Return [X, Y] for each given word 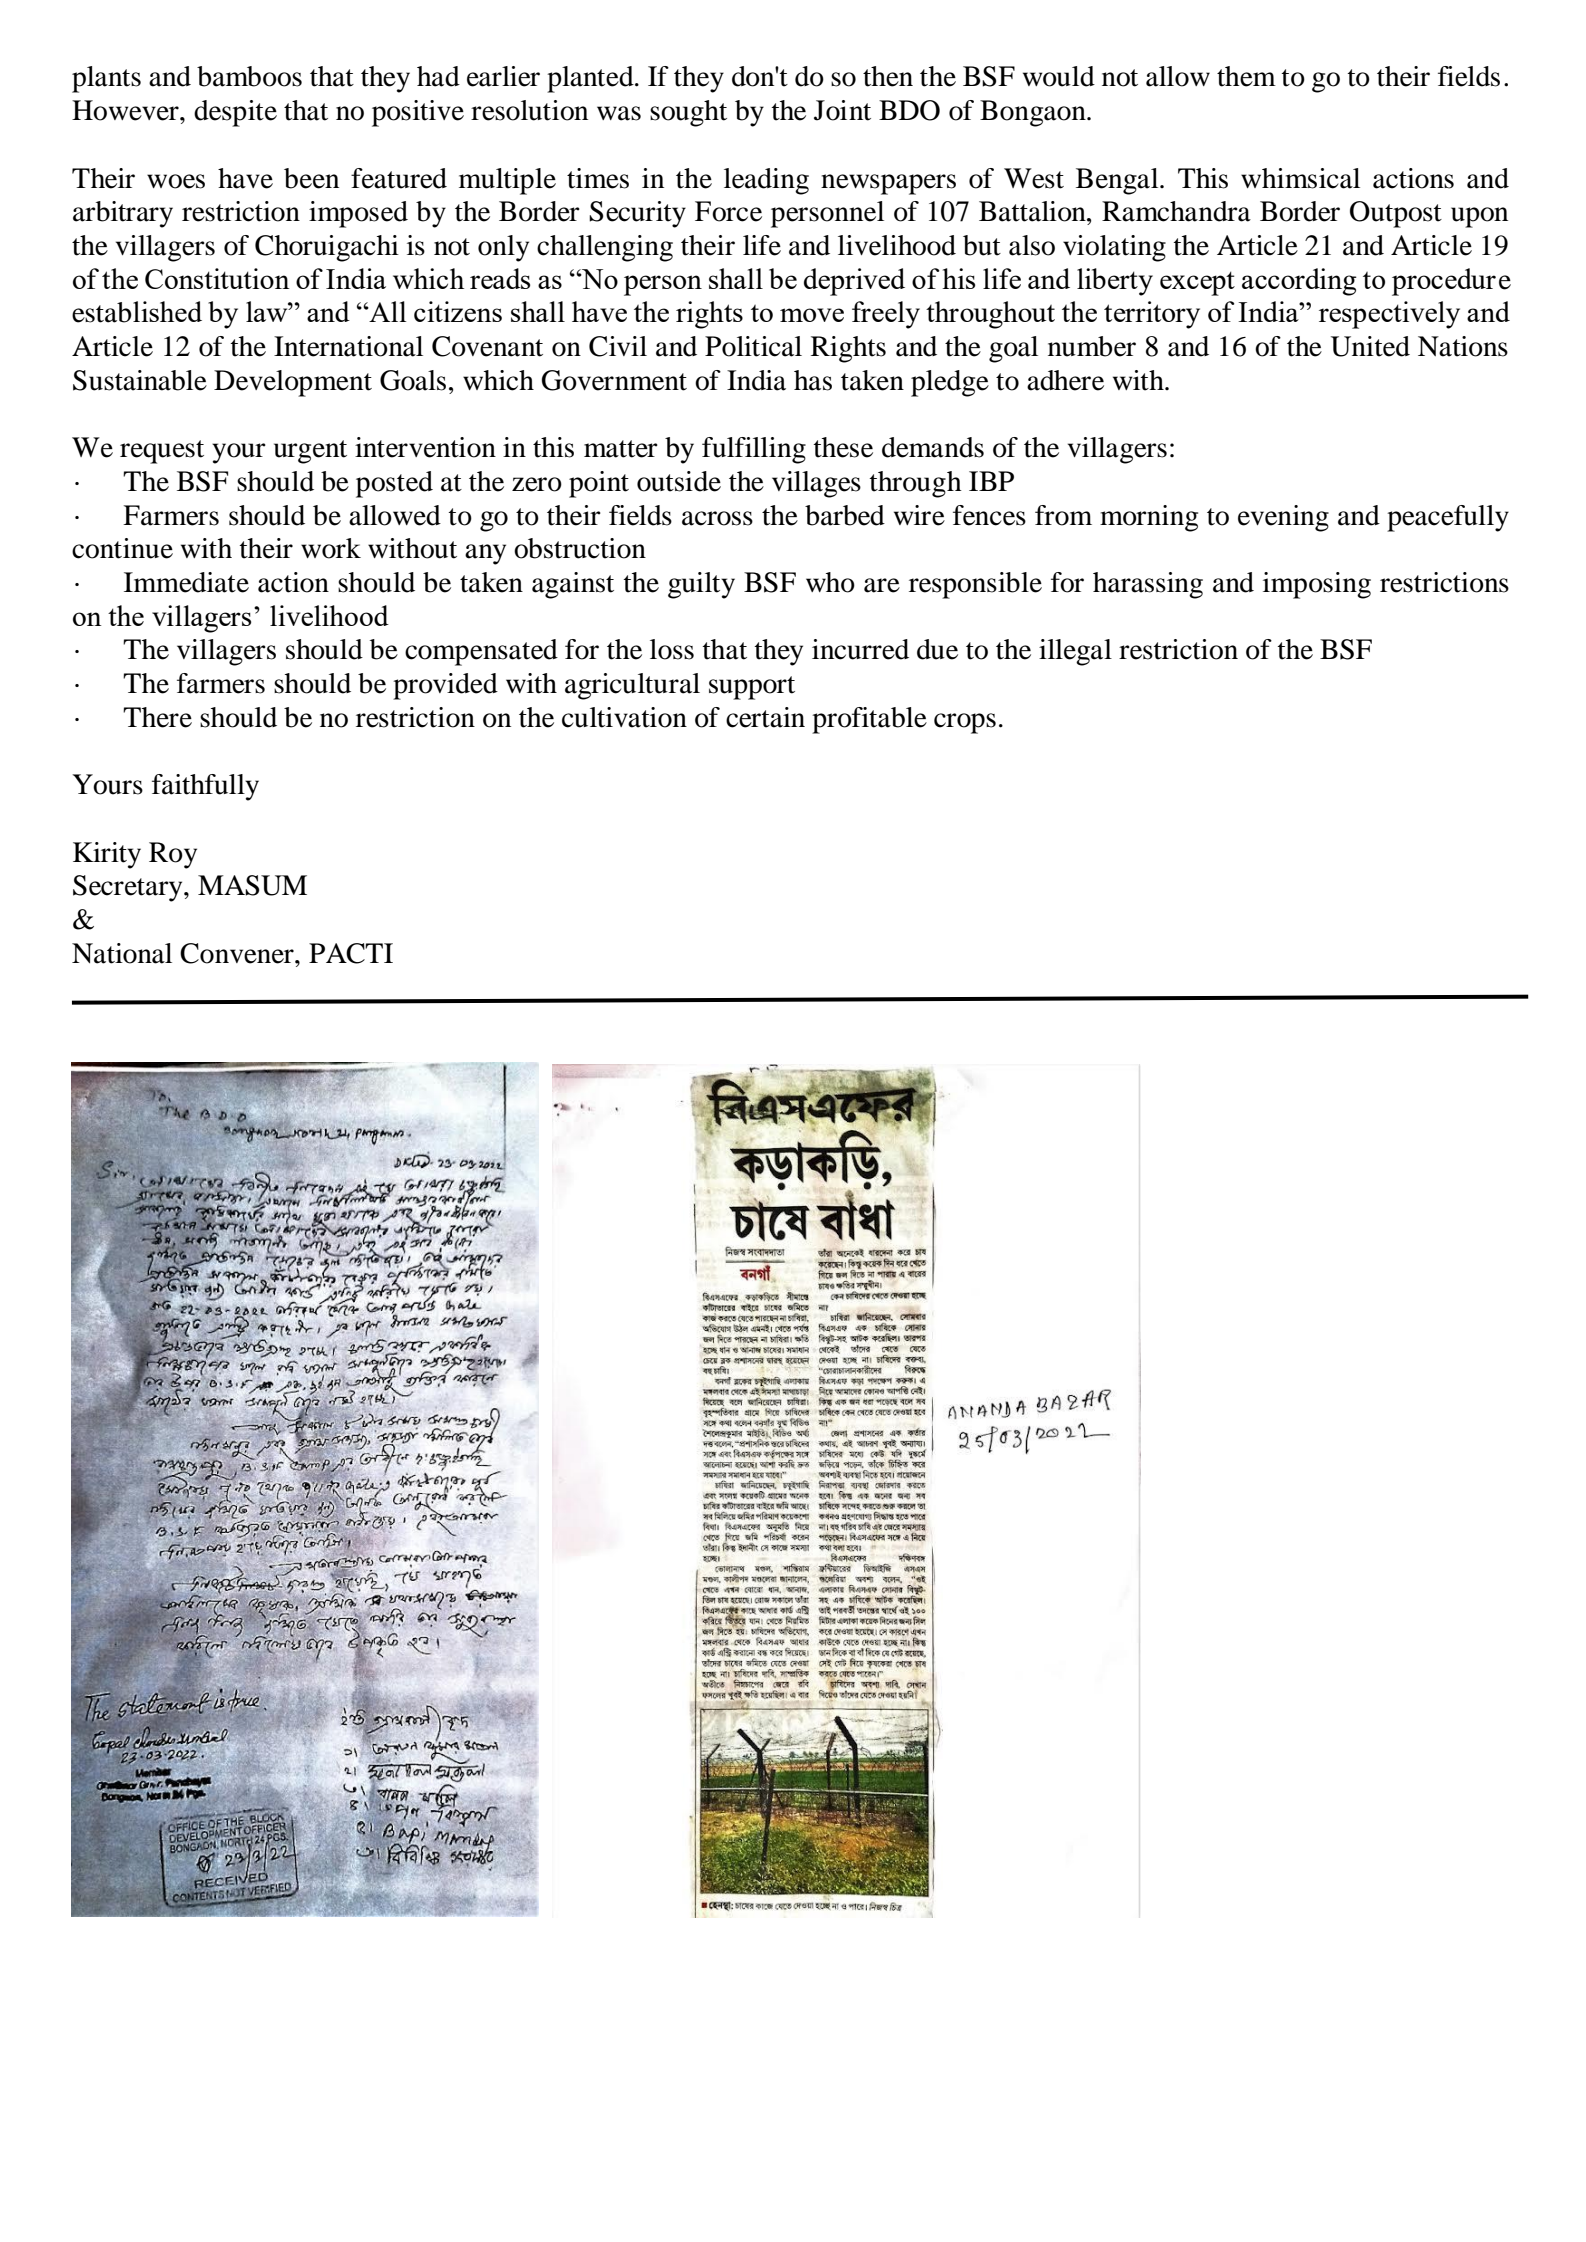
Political [753, 346]
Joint [842, 110]
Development [293, 383]
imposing [1317, 585]
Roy [173, 855]
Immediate [186, 582]
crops [965, 723]
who [830, 582]
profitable [869, 720]
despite [235, 113]
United [1370, 346]
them [1246, 76]
